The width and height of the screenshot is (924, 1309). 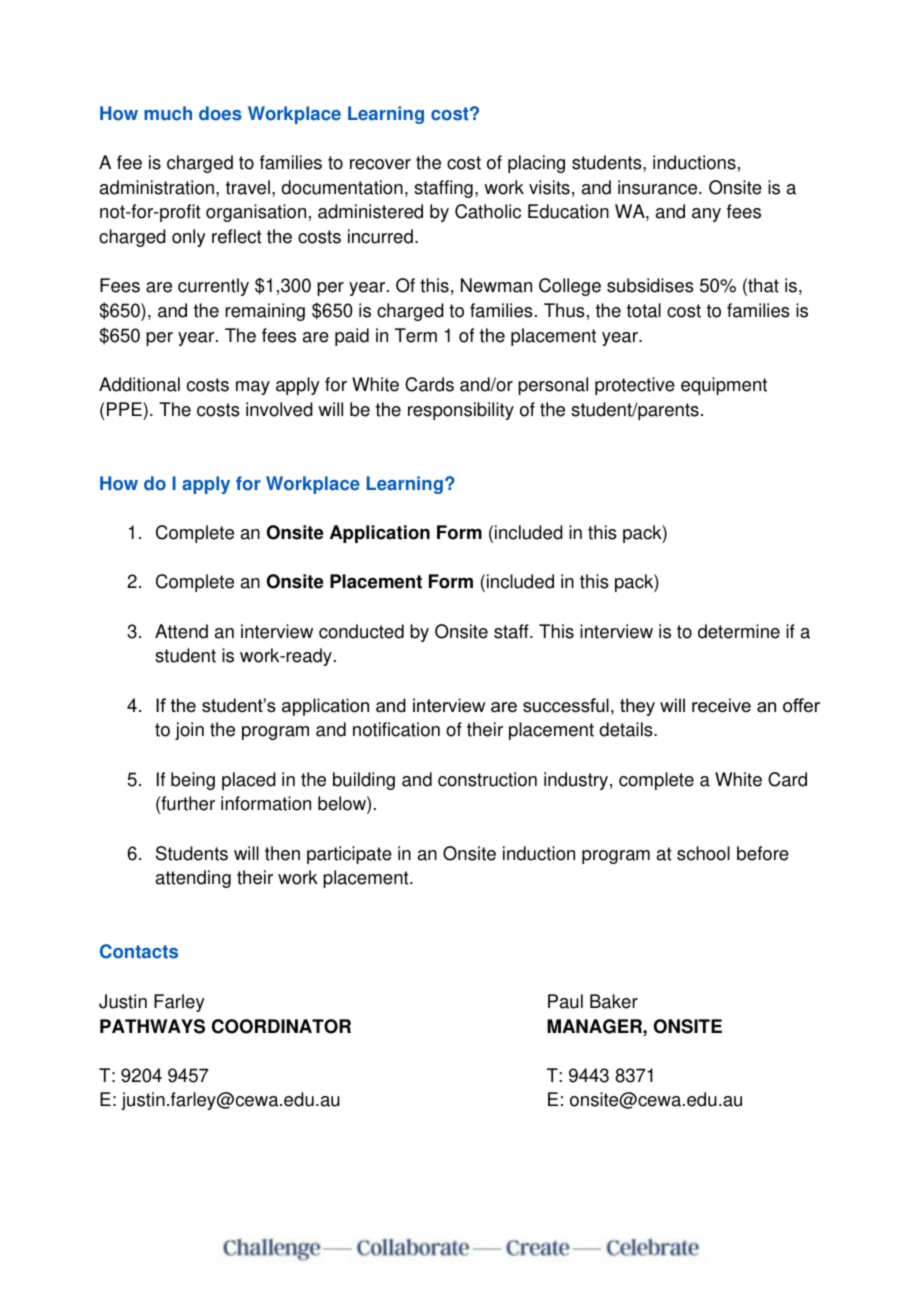 I want to click on PATHWAYS, so click(x=152, y=1026).
